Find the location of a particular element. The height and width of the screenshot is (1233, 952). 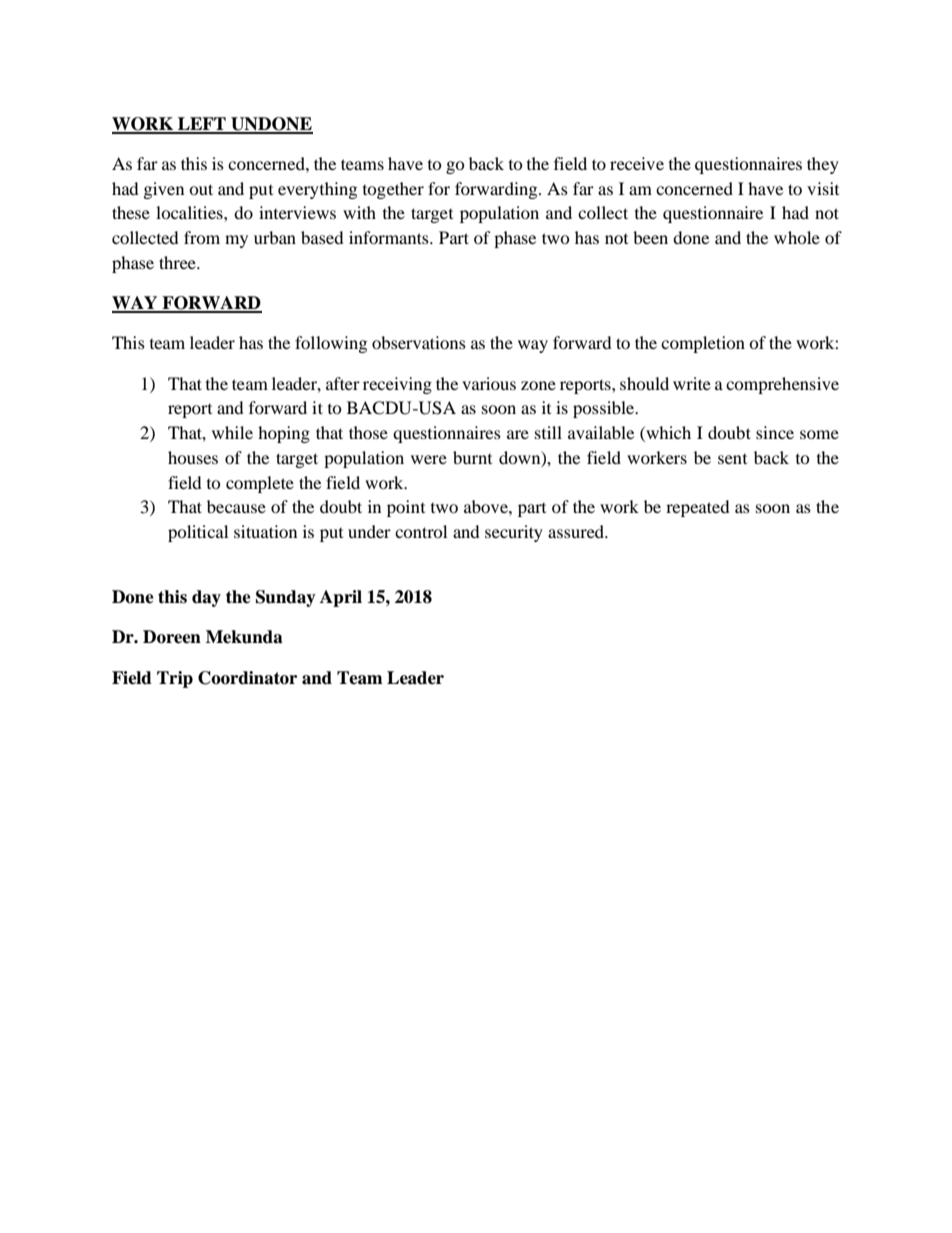

out is located at coordinates (201, 189).
